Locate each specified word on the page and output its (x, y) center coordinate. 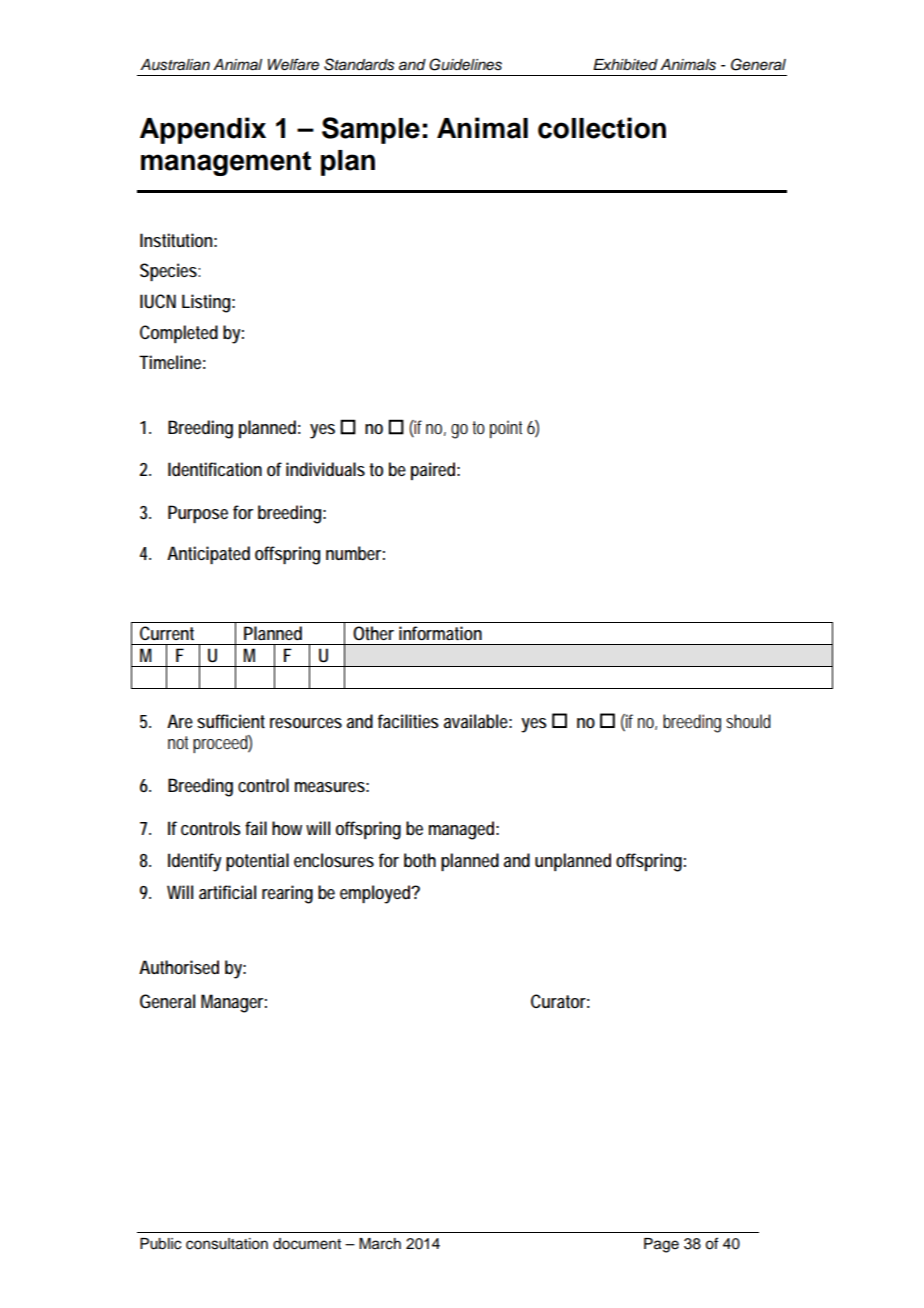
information (440, 633)
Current (167, 633)
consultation (227, 1244)
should (748, 721)
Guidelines (465, 64)
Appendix (203, 130)
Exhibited (625, 65)
